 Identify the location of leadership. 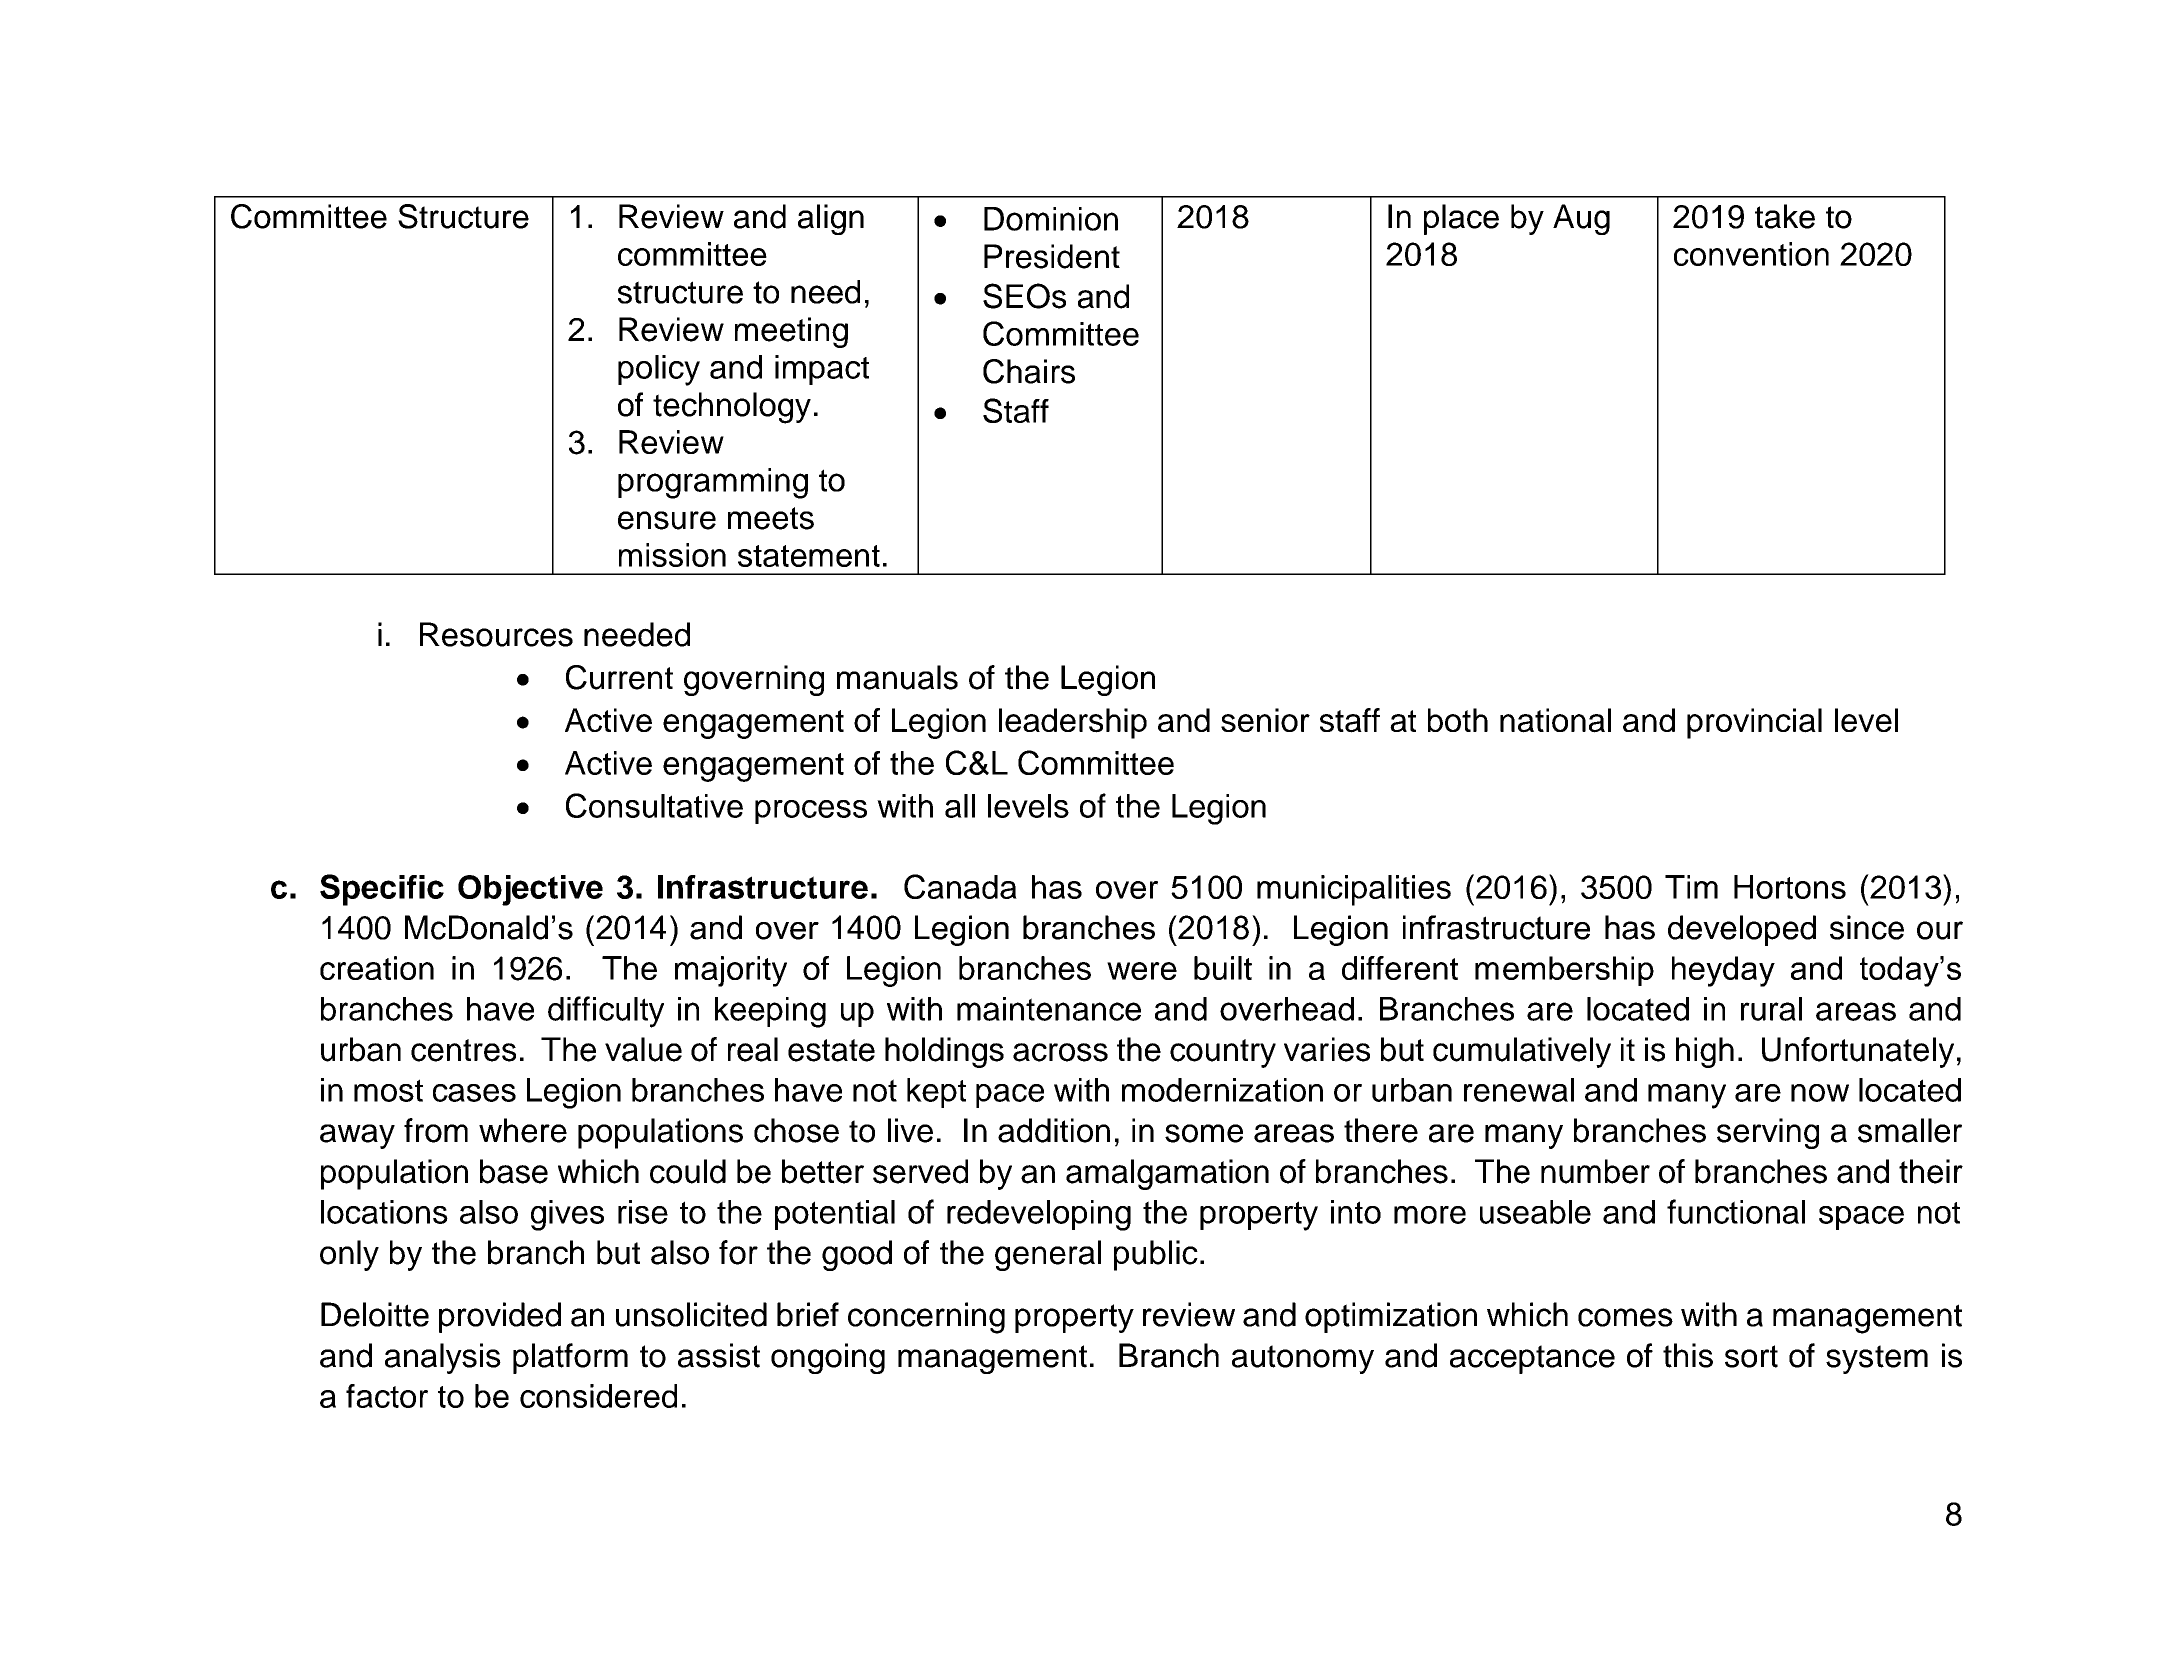
(1073, 723).
